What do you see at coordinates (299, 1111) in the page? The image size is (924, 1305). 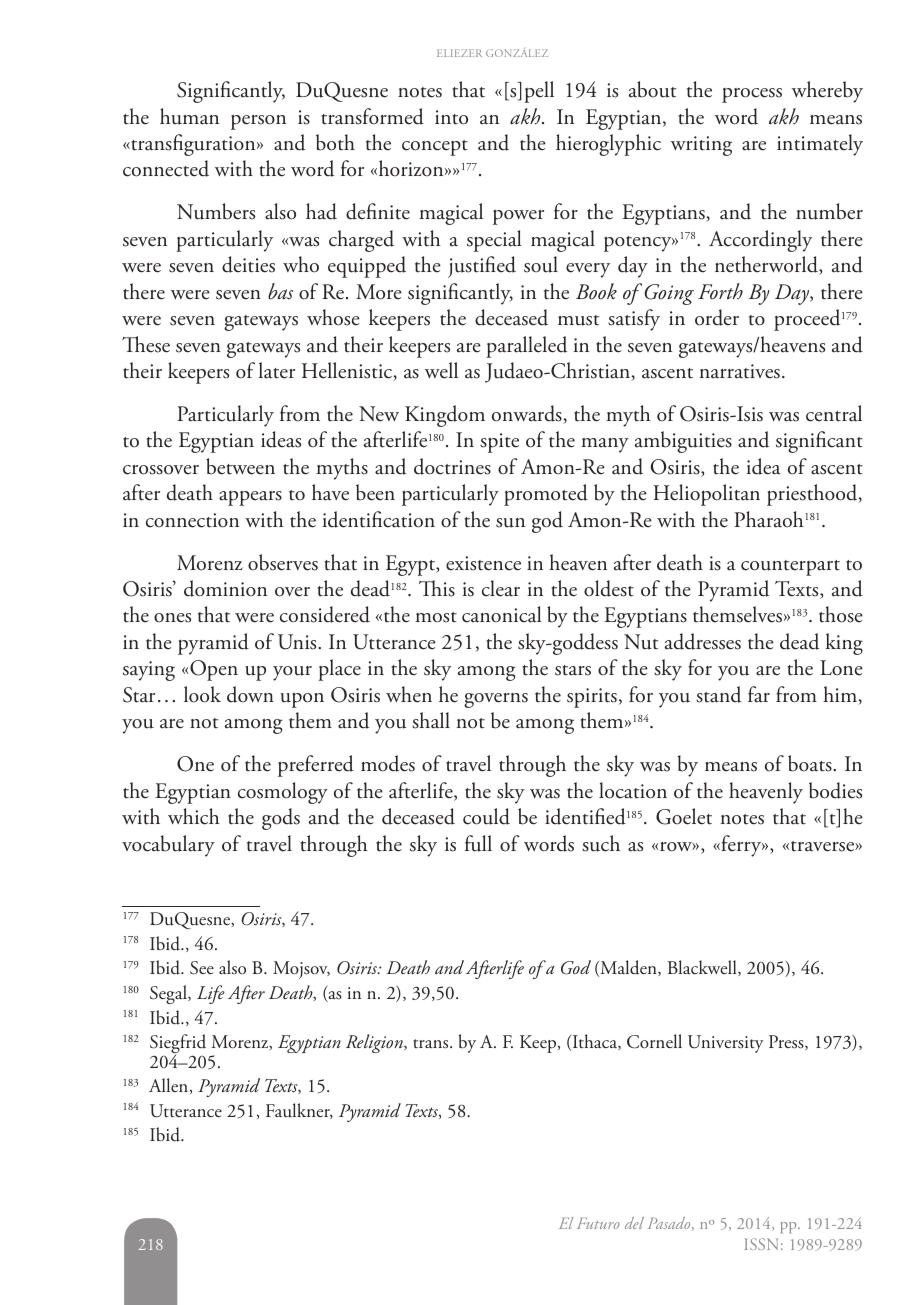 I see `Faulkner` at bounding box center [299, 1111].
